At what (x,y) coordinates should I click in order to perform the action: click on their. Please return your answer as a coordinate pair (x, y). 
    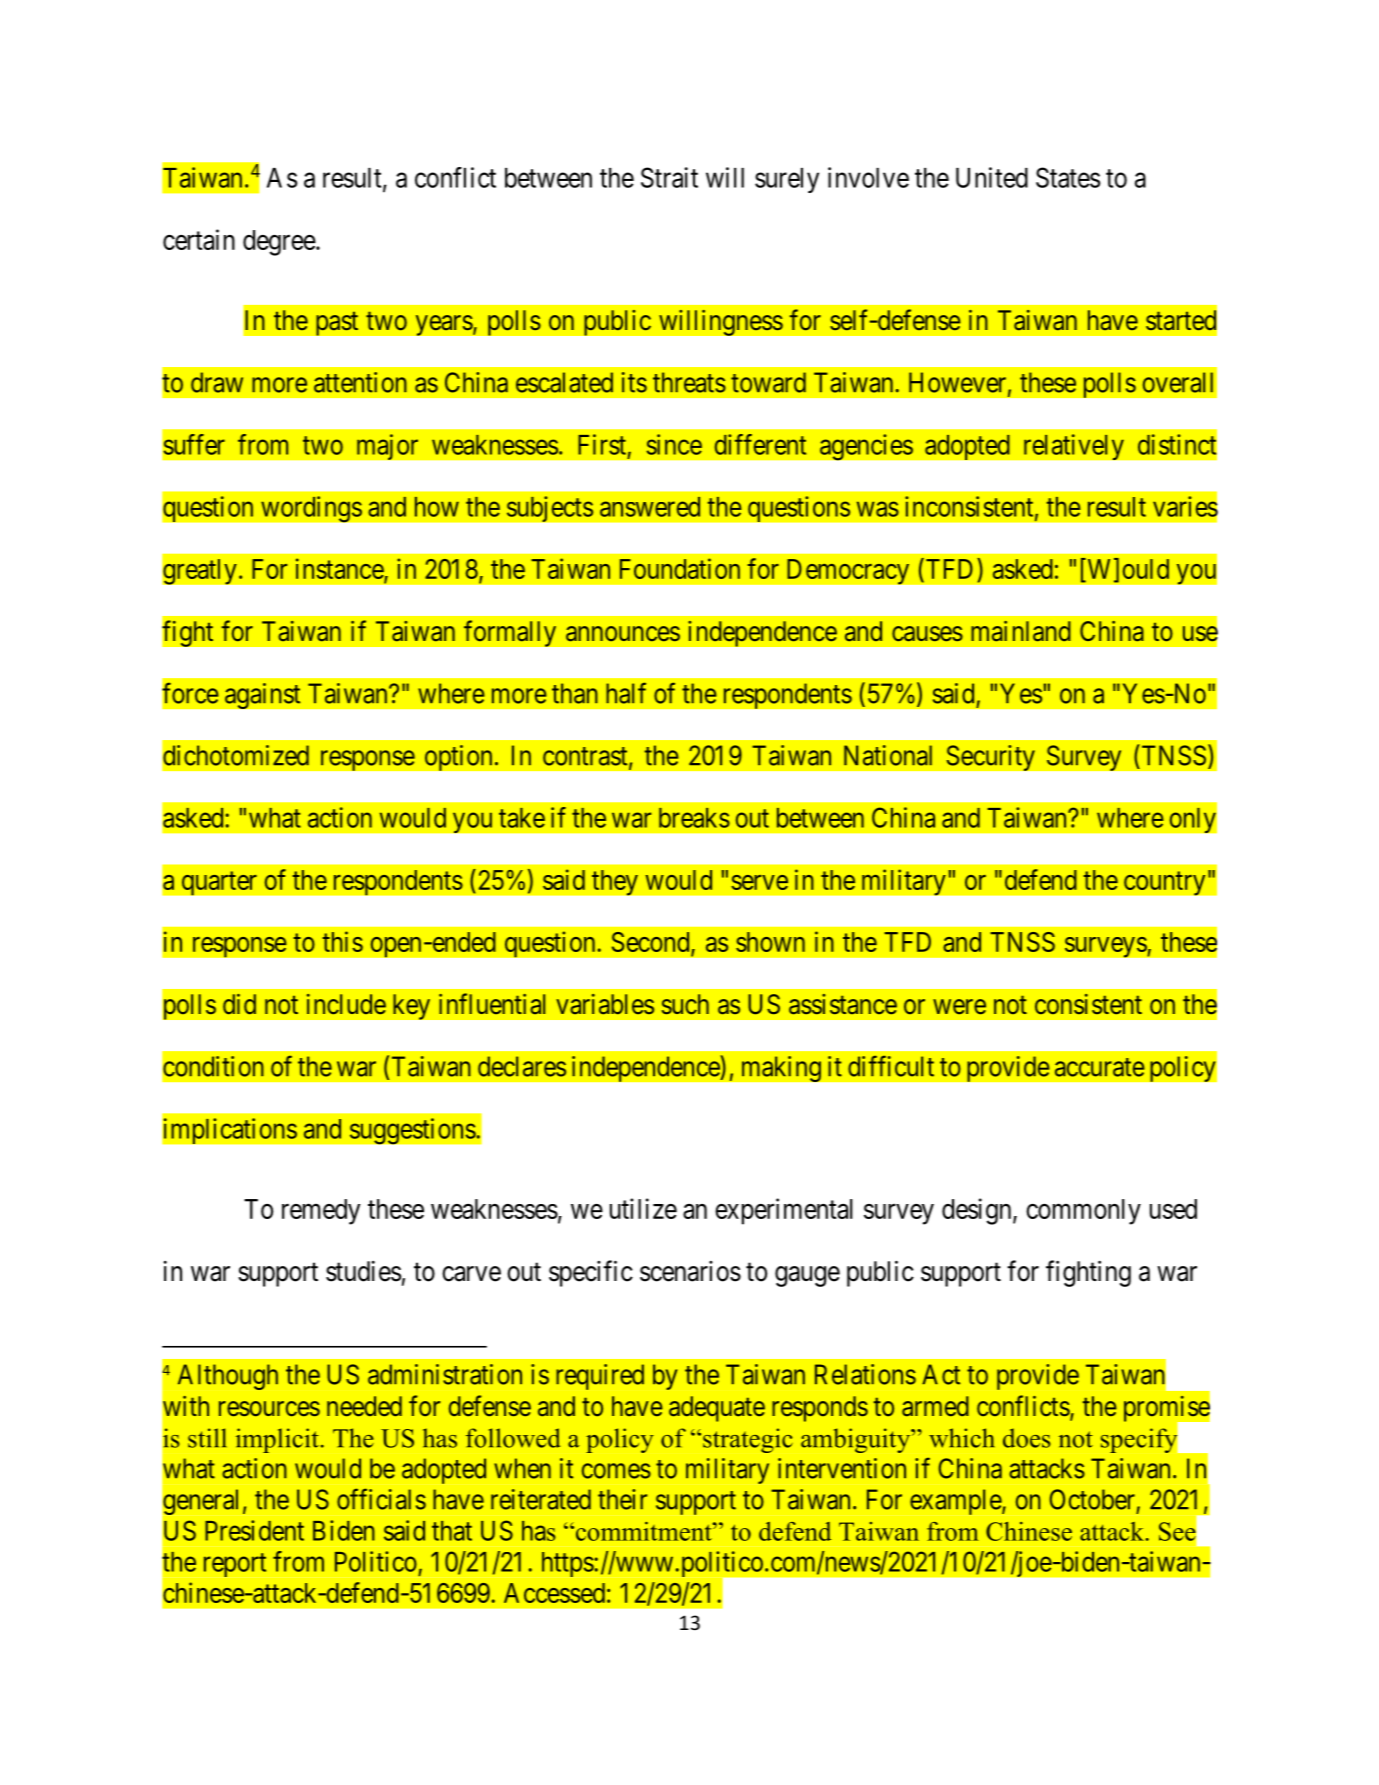
    Looking at the image, I should click on (622, 1499).
